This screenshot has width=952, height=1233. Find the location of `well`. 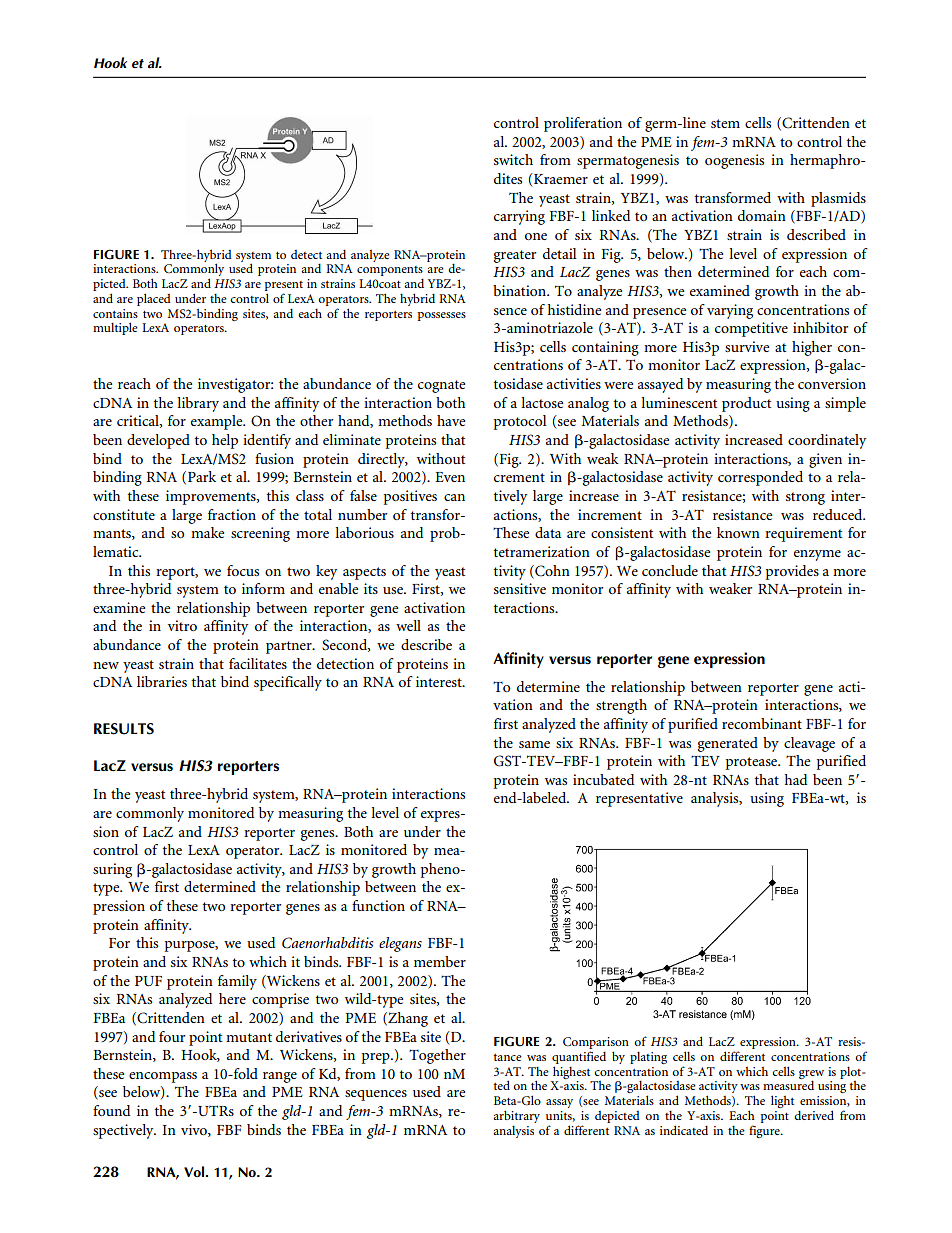

well is located at coordinates (408, 625).
